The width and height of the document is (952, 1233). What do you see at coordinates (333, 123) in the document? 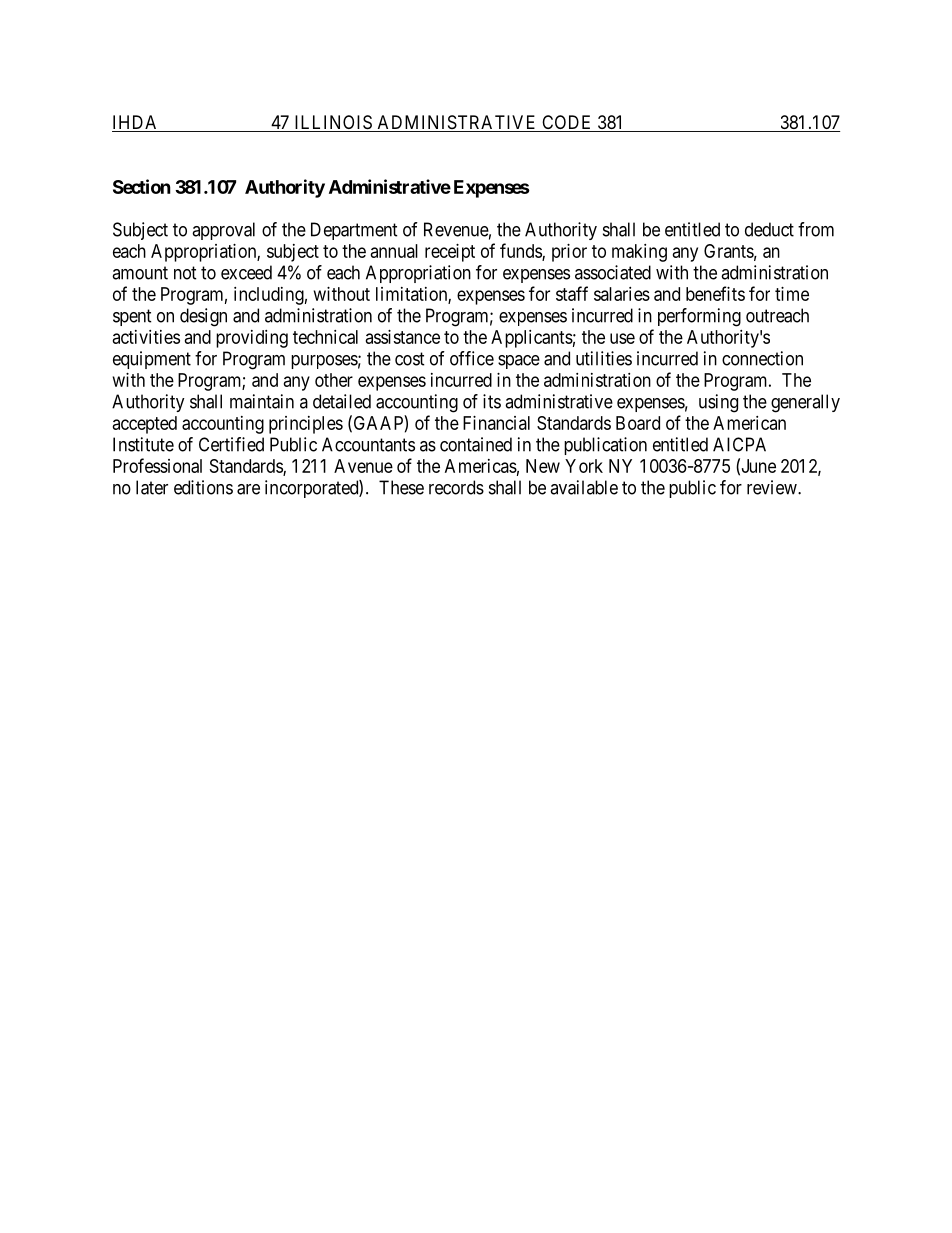
I see `ILLINOIS` at bounding box center [333, 123].
